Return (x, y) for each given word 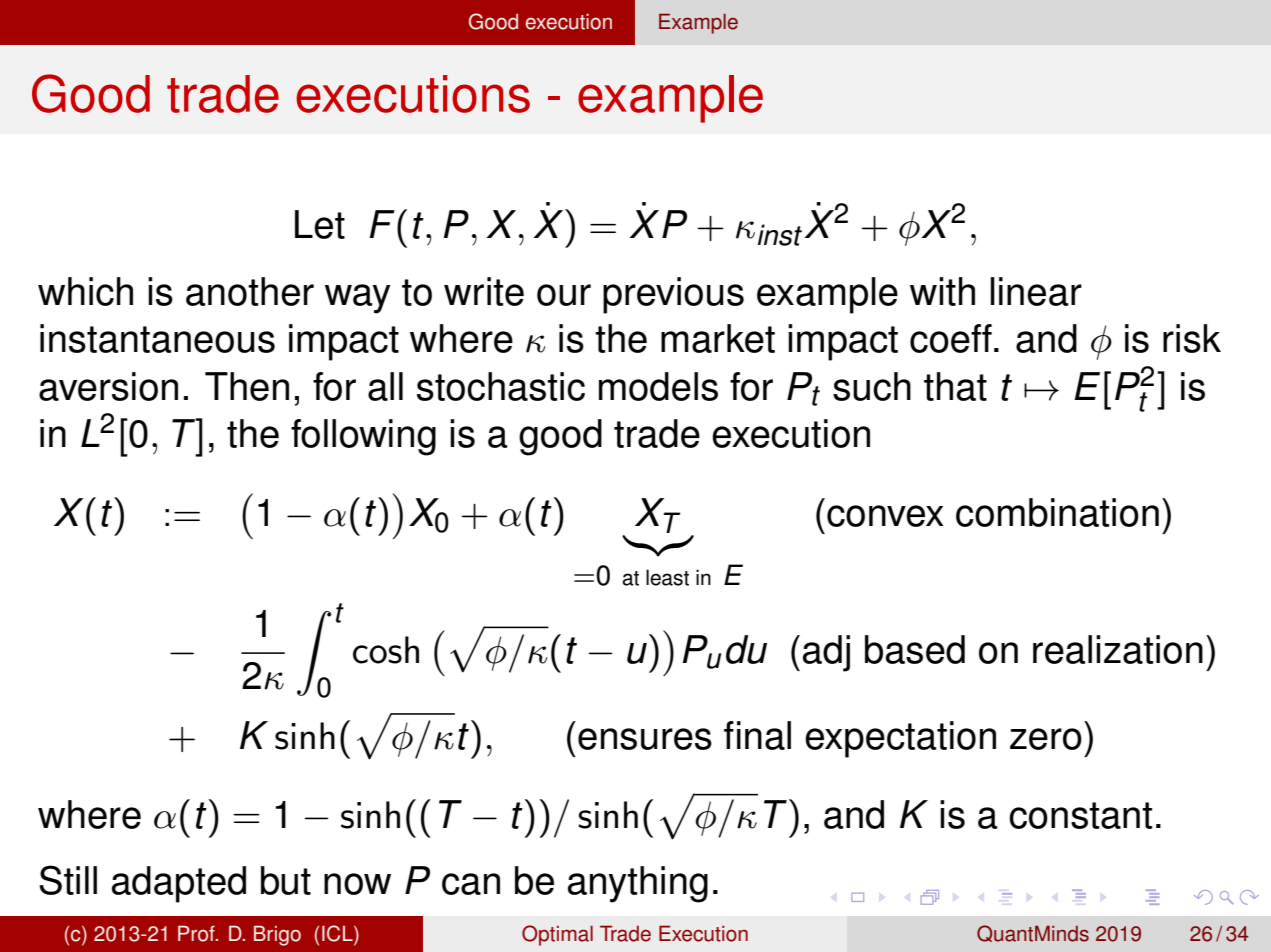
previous (673, 295)
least (667, 577)
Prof (197, 933)
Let (320, 224)
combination (1057, 512)
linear (1036, 291)
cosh (386, 650)
